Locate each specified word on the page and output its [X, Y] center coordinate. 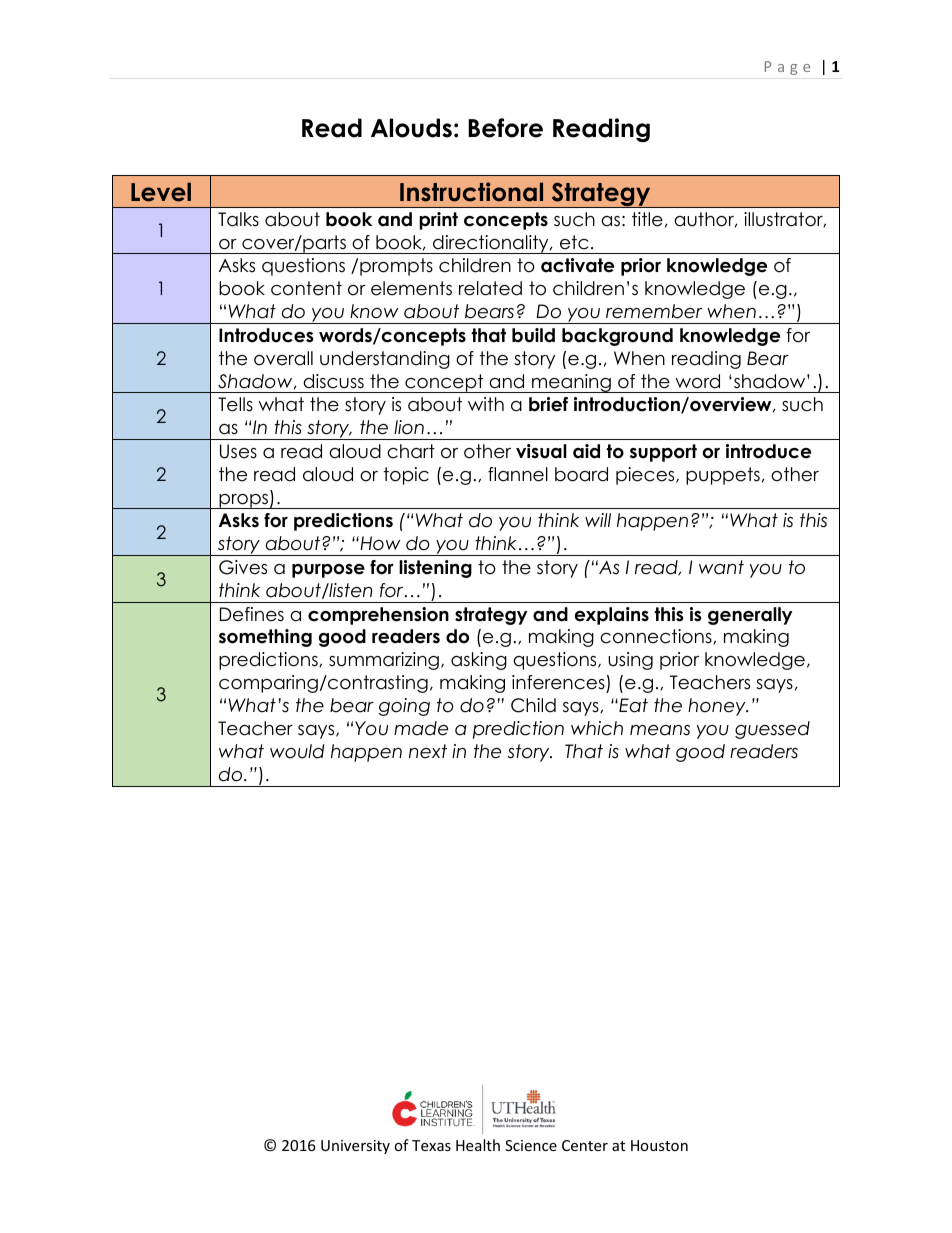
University [355, 1147]
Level [161, 192]
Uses [238, 451]
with [486, 404]
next [428, 751]
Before [505, 128]
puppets [723, 476]
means [660, 730]
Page [787, 68]
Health [478, 1145]
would [297, 751]
